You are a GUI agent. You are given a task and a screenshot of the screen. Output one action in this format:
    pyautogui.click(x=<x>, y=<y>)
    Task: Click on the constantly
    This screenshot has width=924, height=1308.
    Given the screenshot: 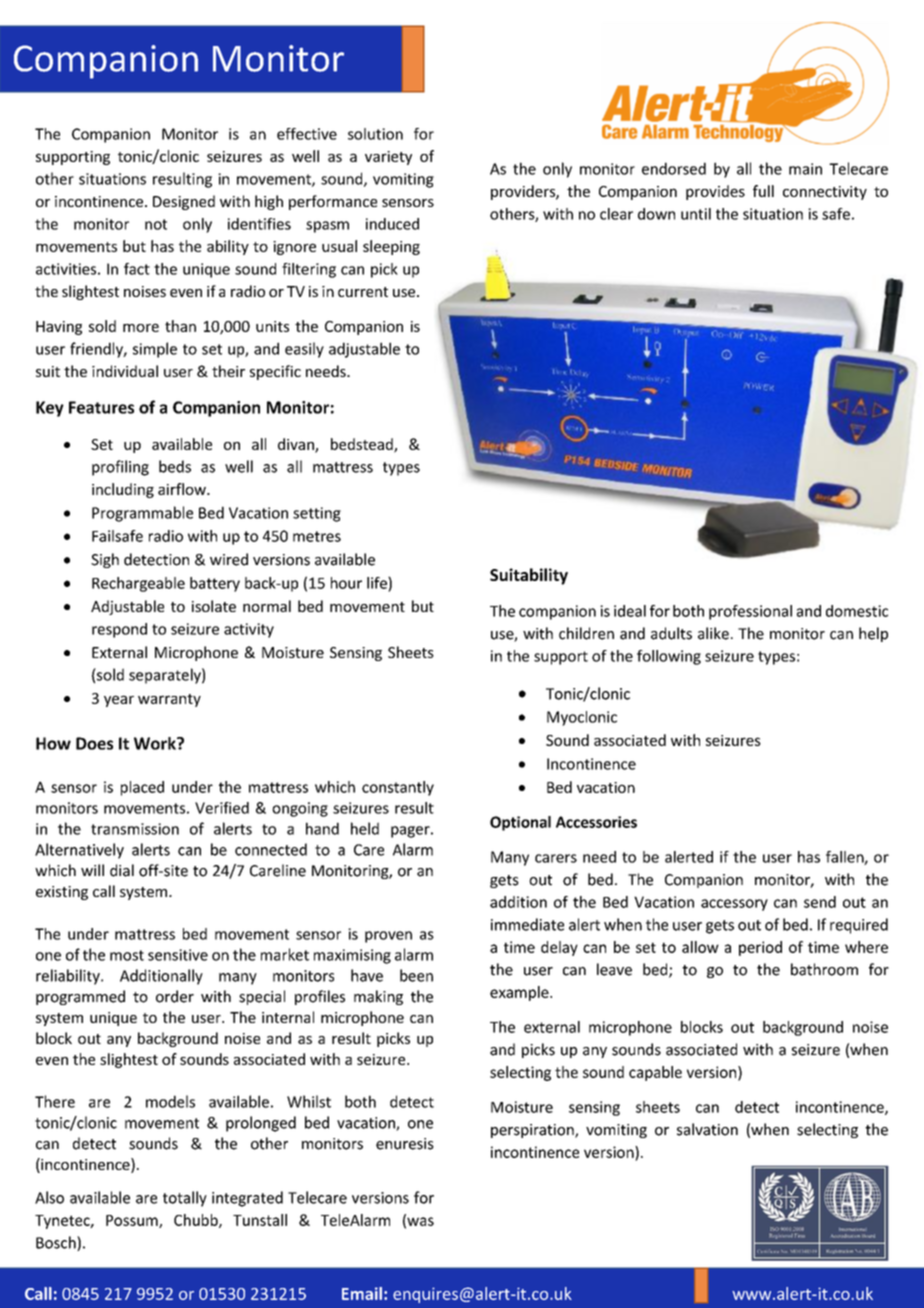 What is the action you would take?
    pyautogui.click(x=398, y=788)
